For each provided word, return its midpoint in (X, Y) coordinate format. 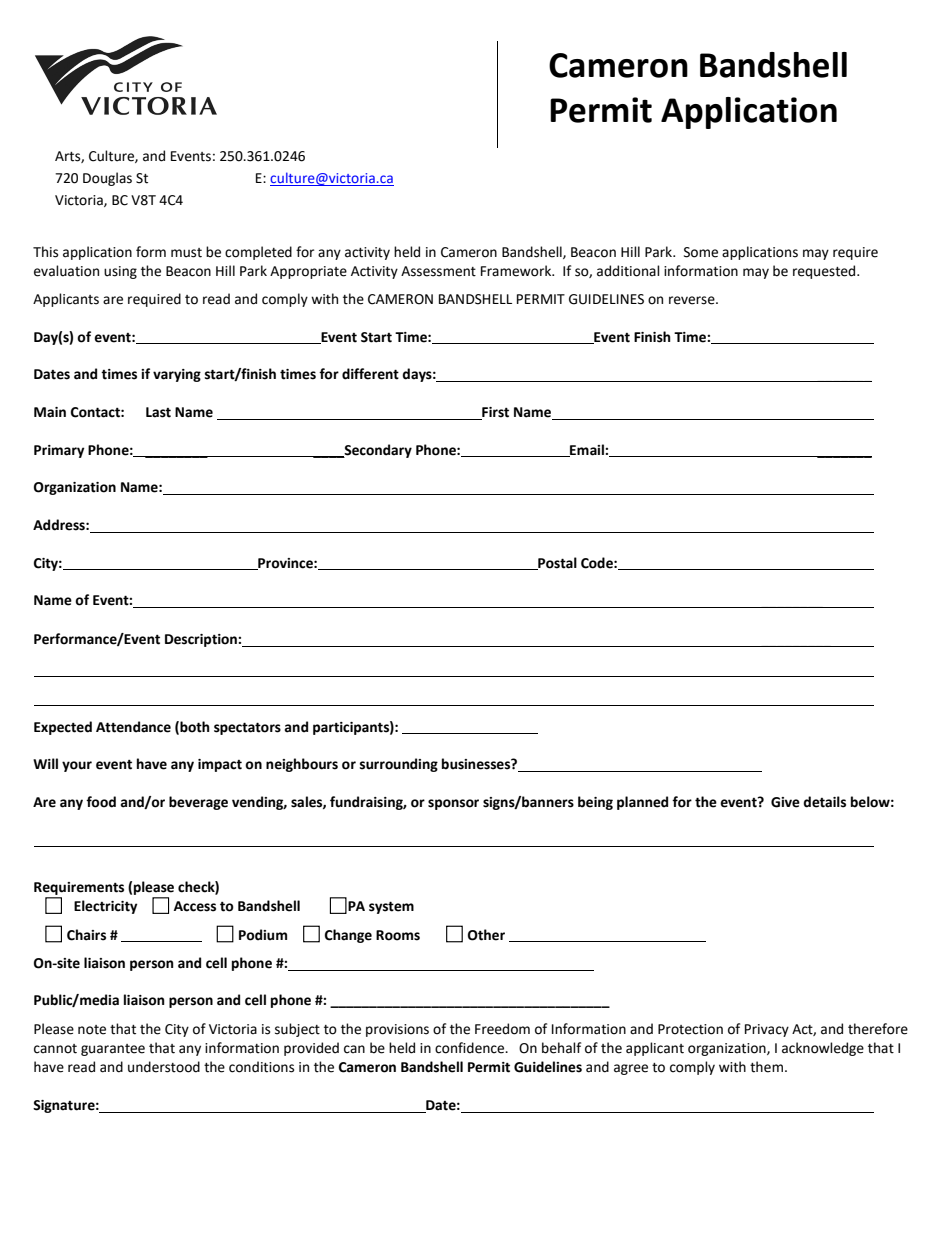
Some (701, 252)
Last (158, 412)
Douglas (107, 179)
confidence (471, 1048)
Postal (556, 563)
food (101, 802)
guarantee (113, 1050)
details (824, 802)
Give (785, 802)
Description (202, 640)
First (494, 413)
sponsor (453, 804)
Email (587, 450)
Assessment (438, 271)
